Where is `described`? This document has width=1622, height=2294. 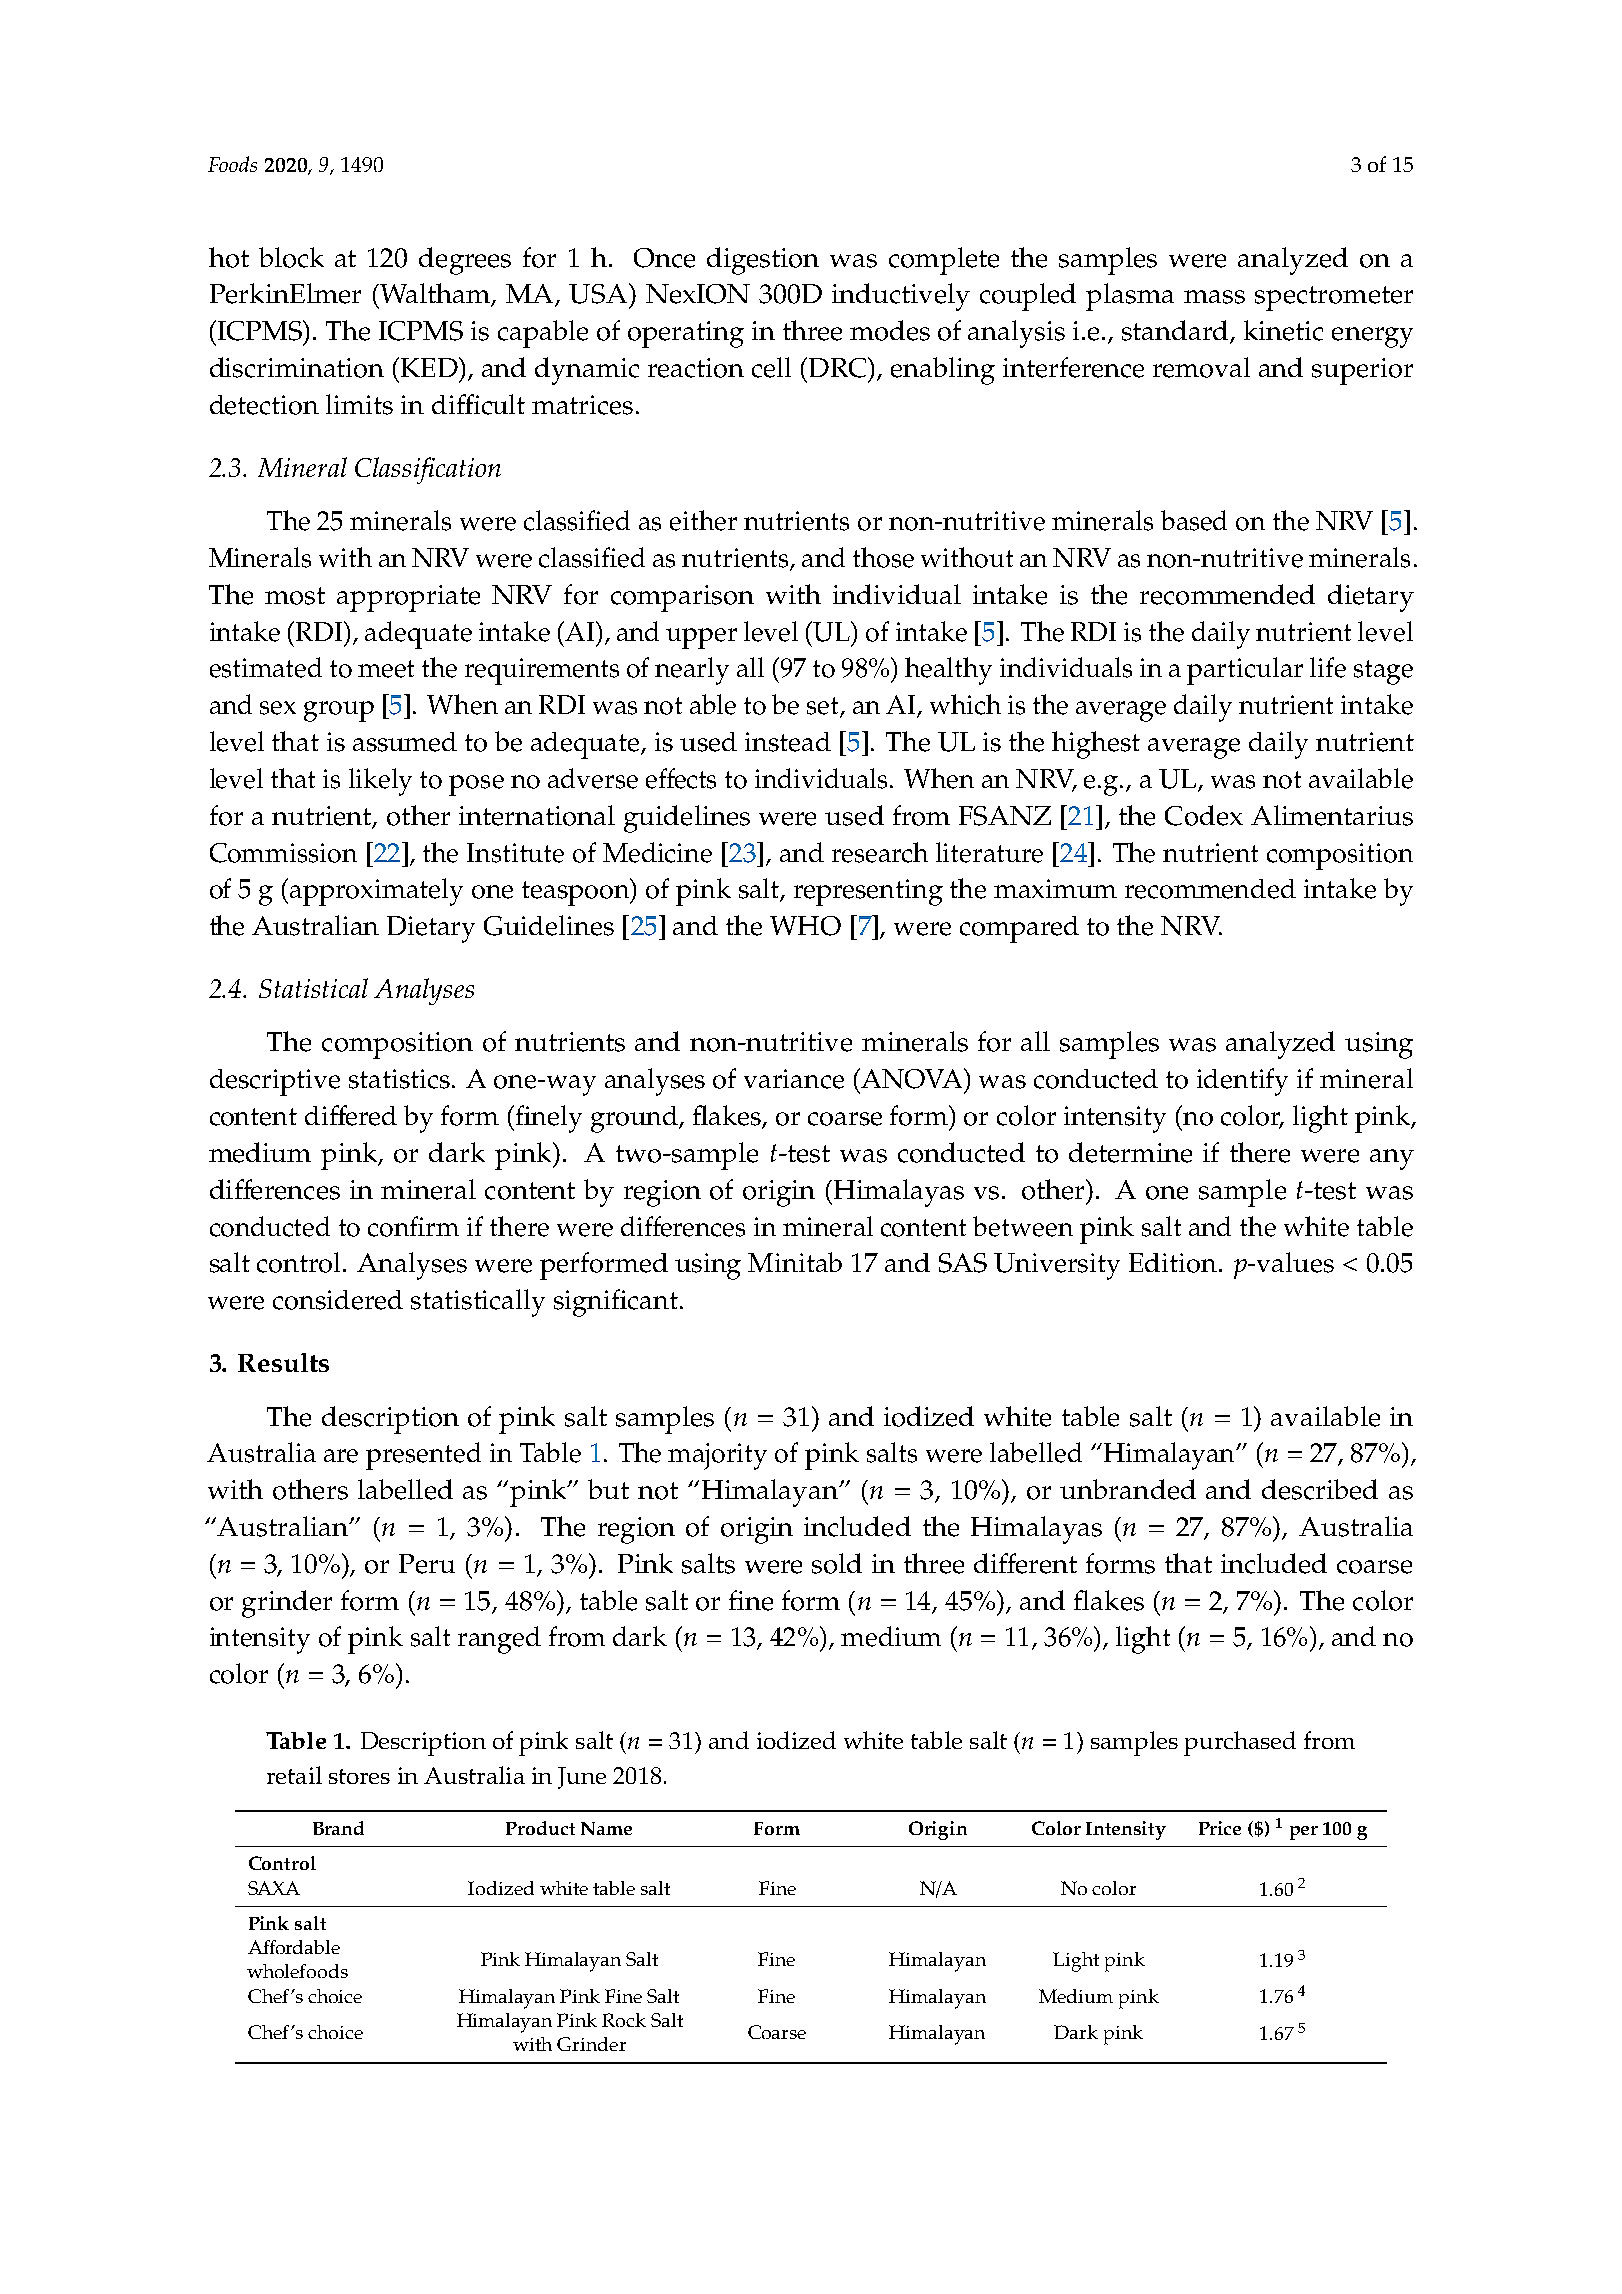 described is located at coordinates (1320, 1489).
